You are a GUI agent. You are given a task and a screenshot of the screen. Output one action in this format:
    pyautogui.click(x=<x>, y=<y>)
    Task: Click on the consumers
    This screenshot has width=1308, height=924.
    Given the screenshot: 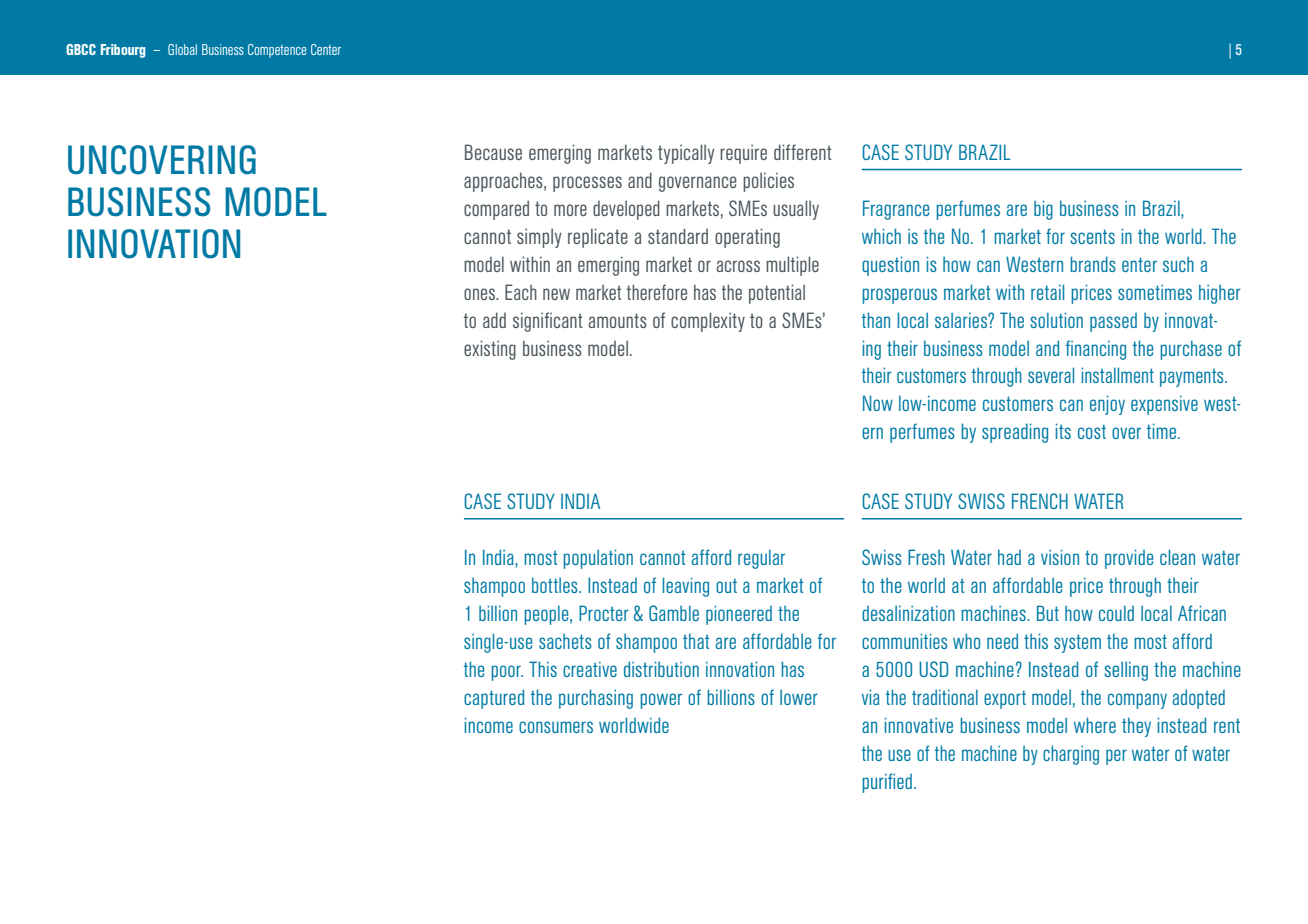 What is the action you would take?
    pyautogui.click(x=556, y=727)
